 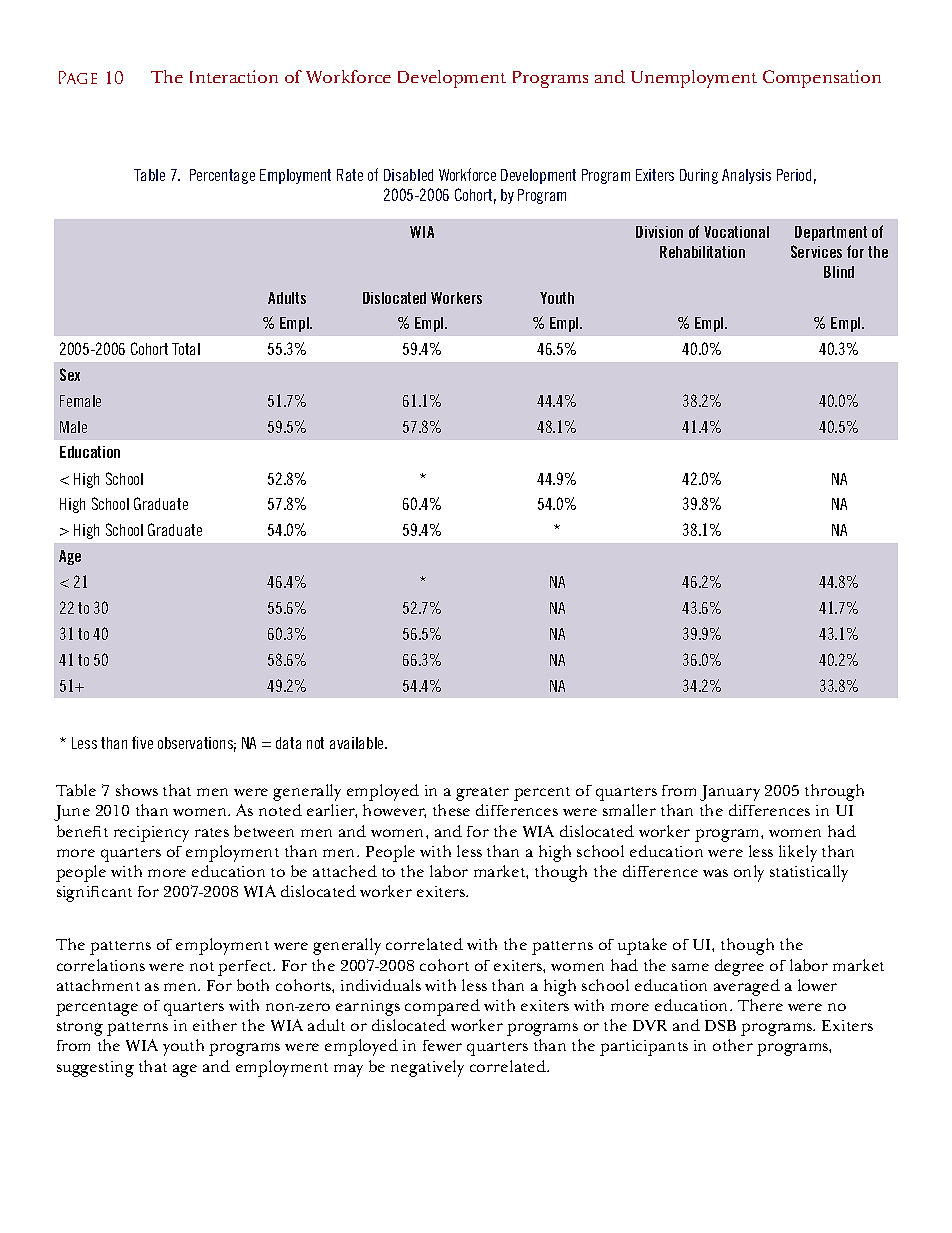 I want to click on Interaction, so click(x=234, y=76).
